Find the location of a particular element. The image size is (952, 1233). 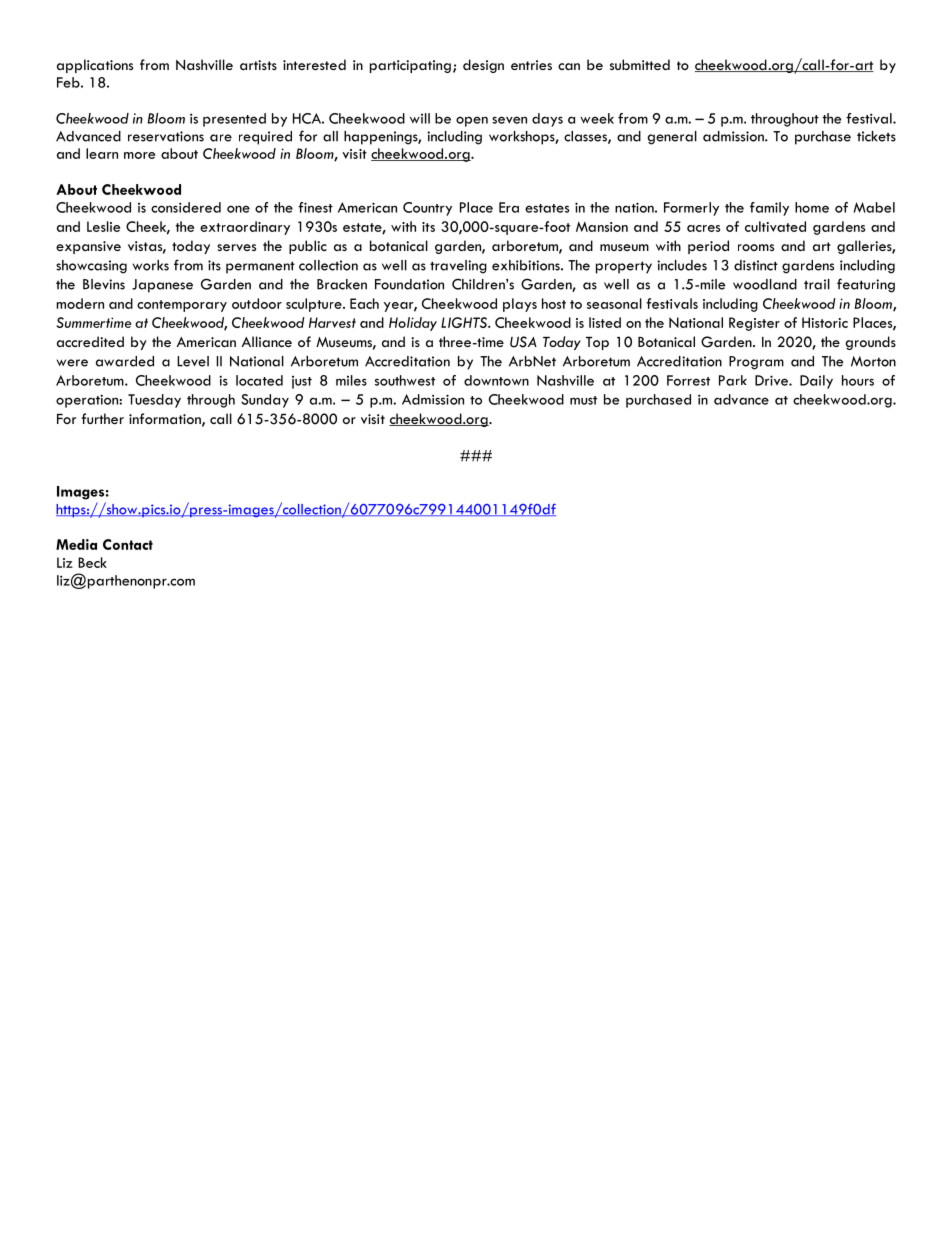

submitted is located at coordinates (640, 64).
